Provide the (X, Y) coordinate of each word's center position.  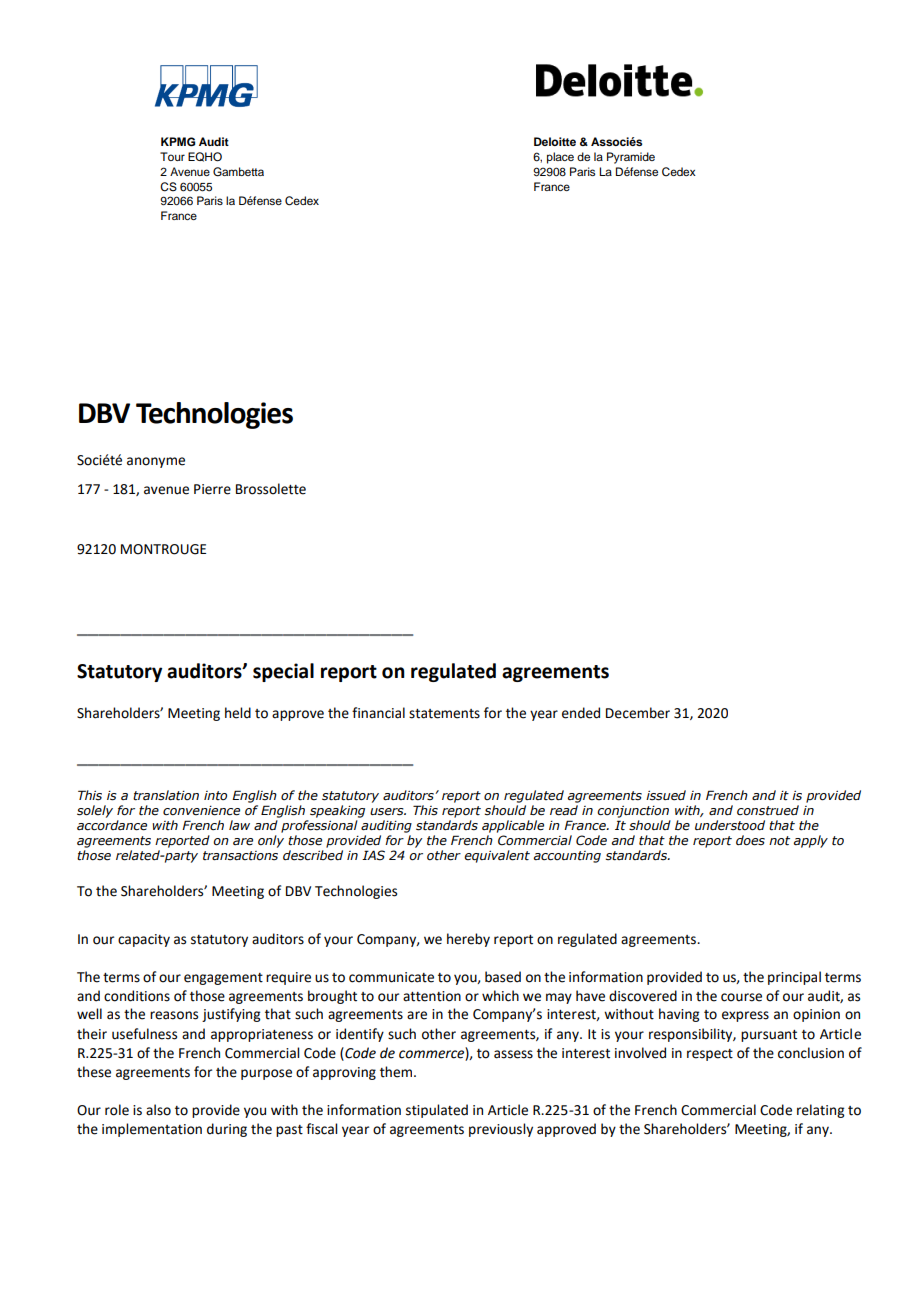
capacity (144, 940)
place (560, 158)
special (283, 672)
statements (444, 714)
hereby (468, 940)
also (158, 1110)
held (238, 713)
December (638, 713)
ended (581, 713)
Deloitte (555, 141)
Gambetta (238, 172)
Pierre (212, 489)
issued (666, 795)
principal (794, 978)
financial (378, 713)
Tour (172, 156)
